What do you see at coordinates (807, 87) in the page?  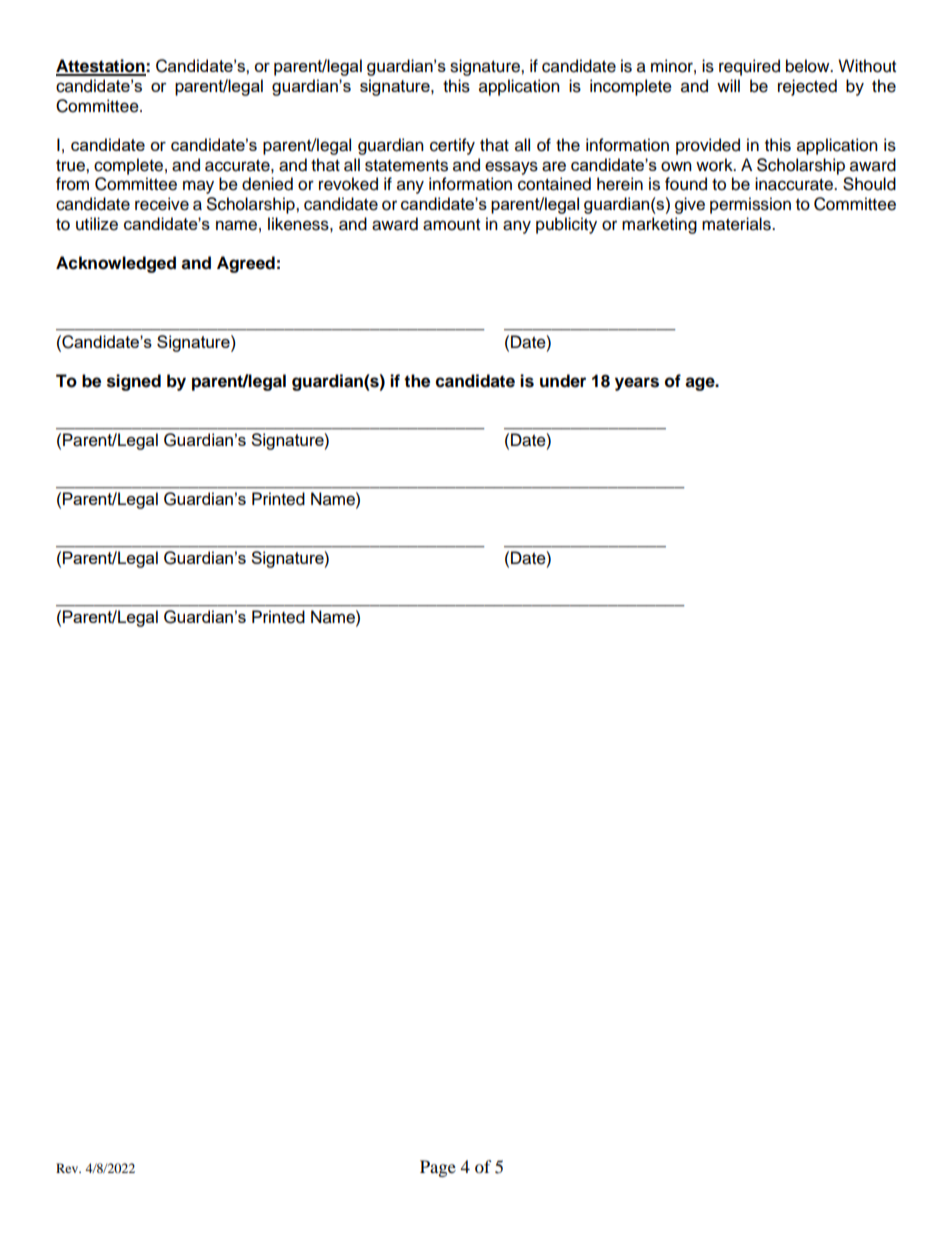 I see `rejected` at bounding box center [807, 87].
